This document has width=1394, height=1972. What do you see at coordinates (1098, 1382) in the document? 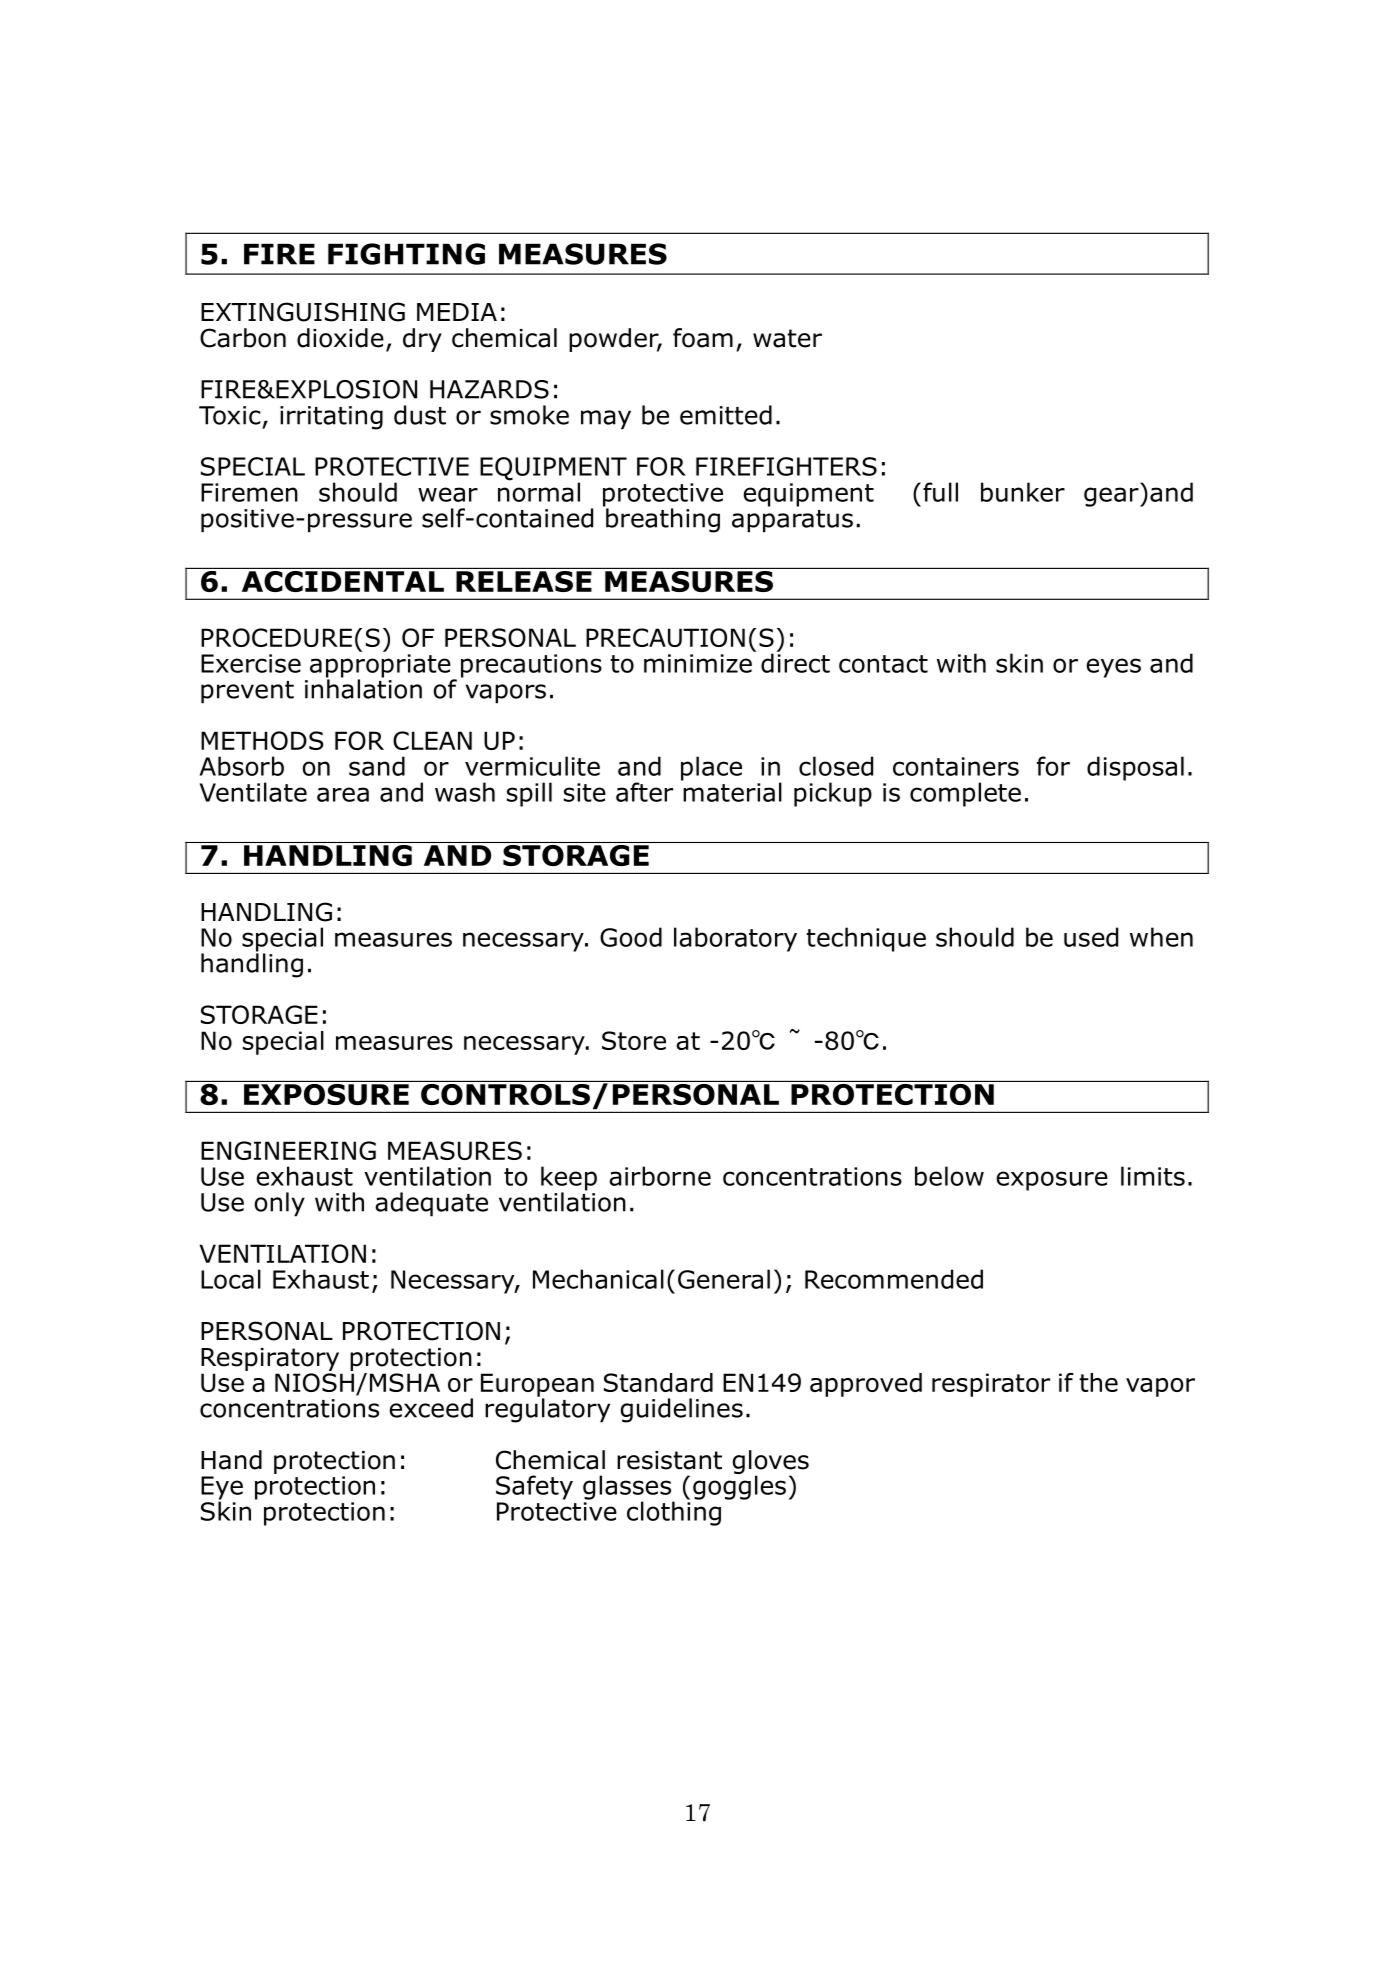
I see `the` at bounding box center [1098, 1382].
